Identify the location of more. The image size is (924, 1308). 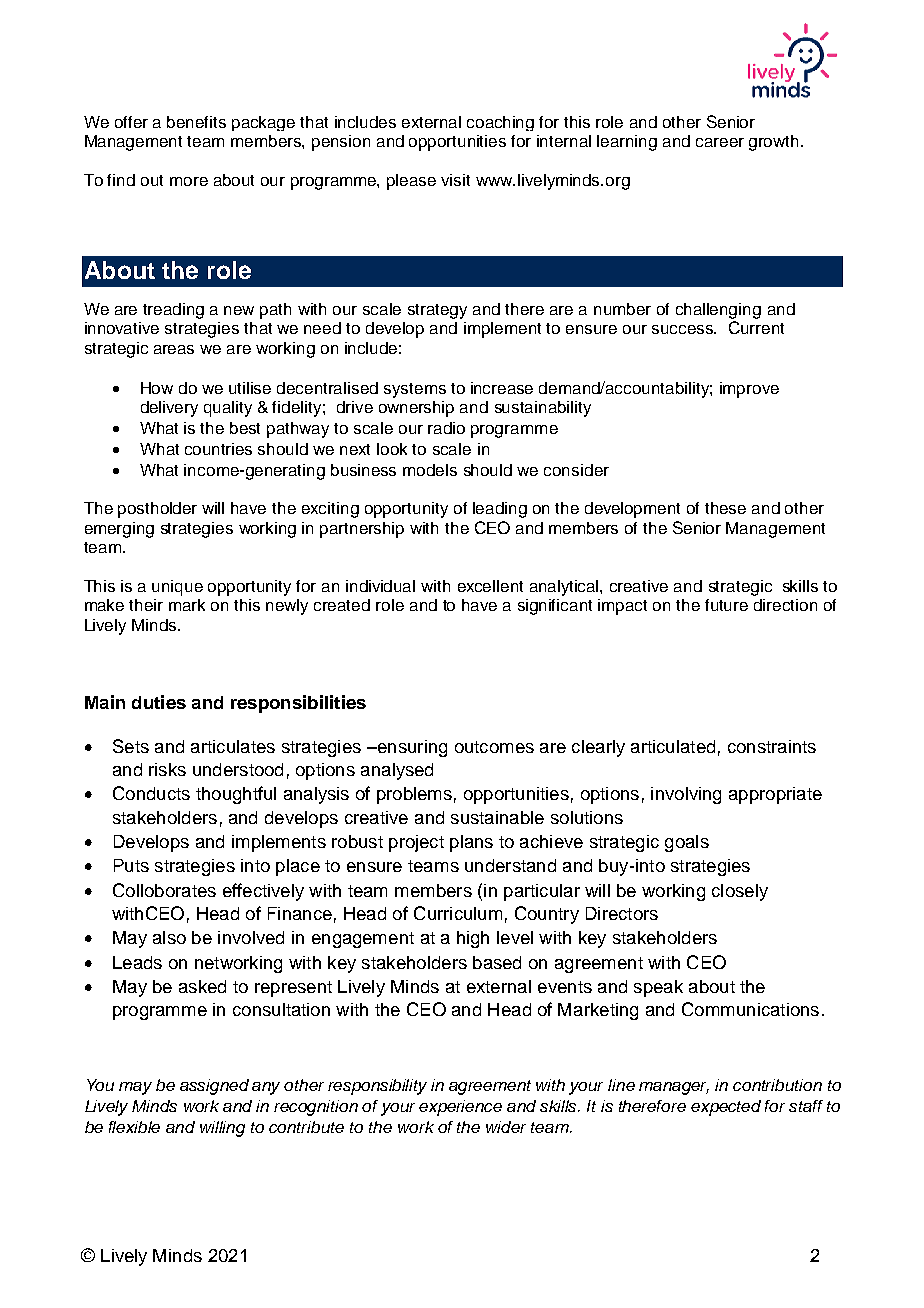
(189, 181).
